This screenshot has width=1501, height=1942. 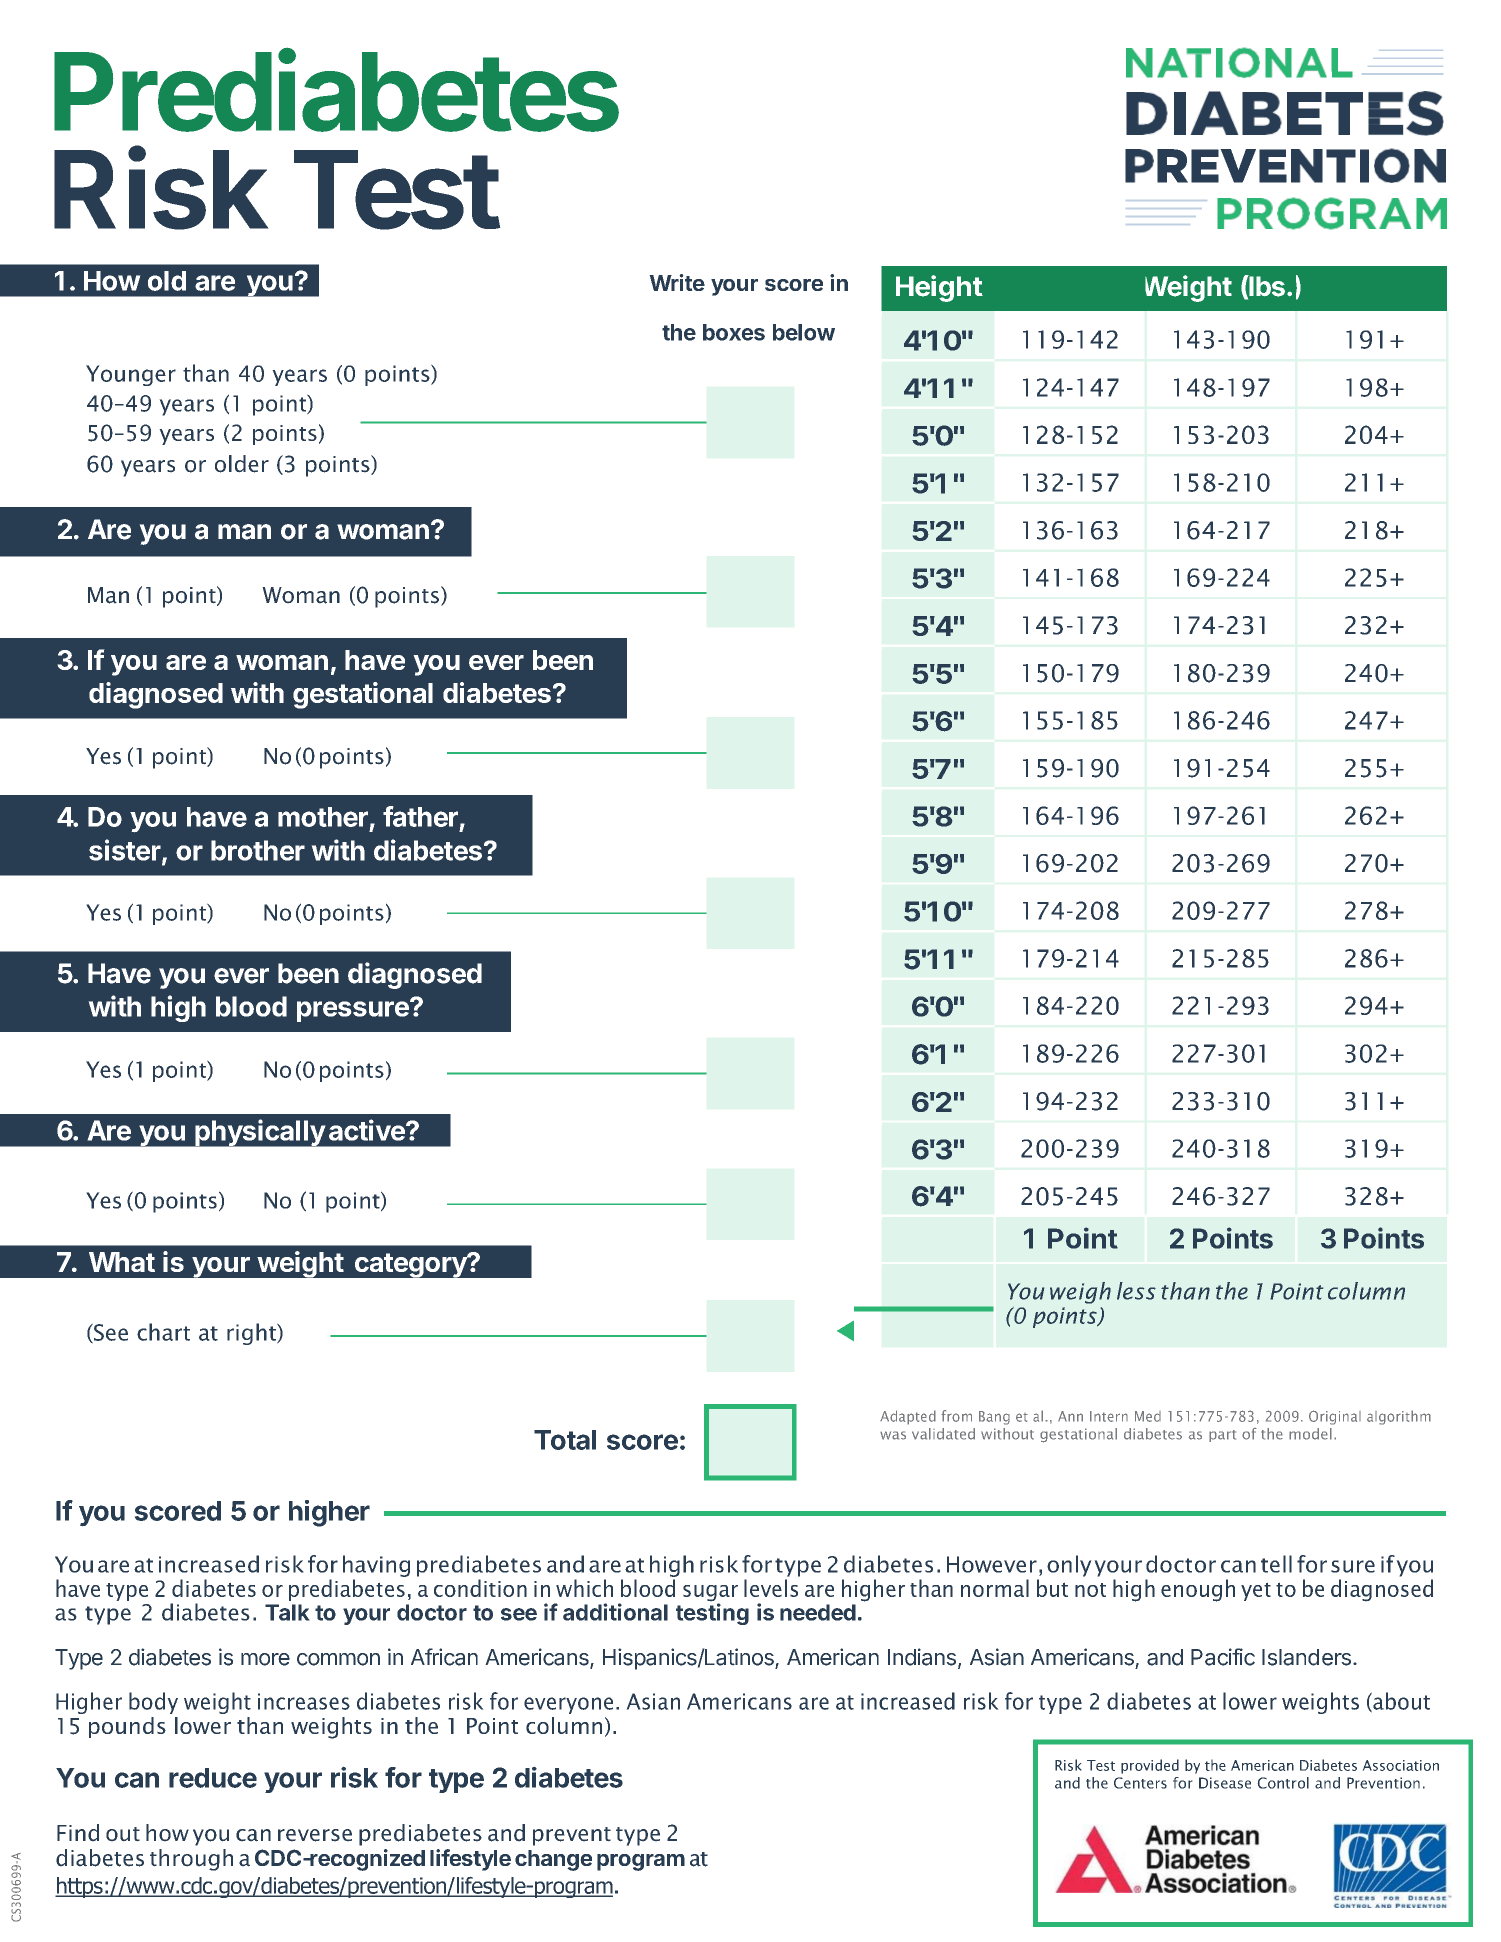 I want to click on boxes, so click(x=734, y=332).
